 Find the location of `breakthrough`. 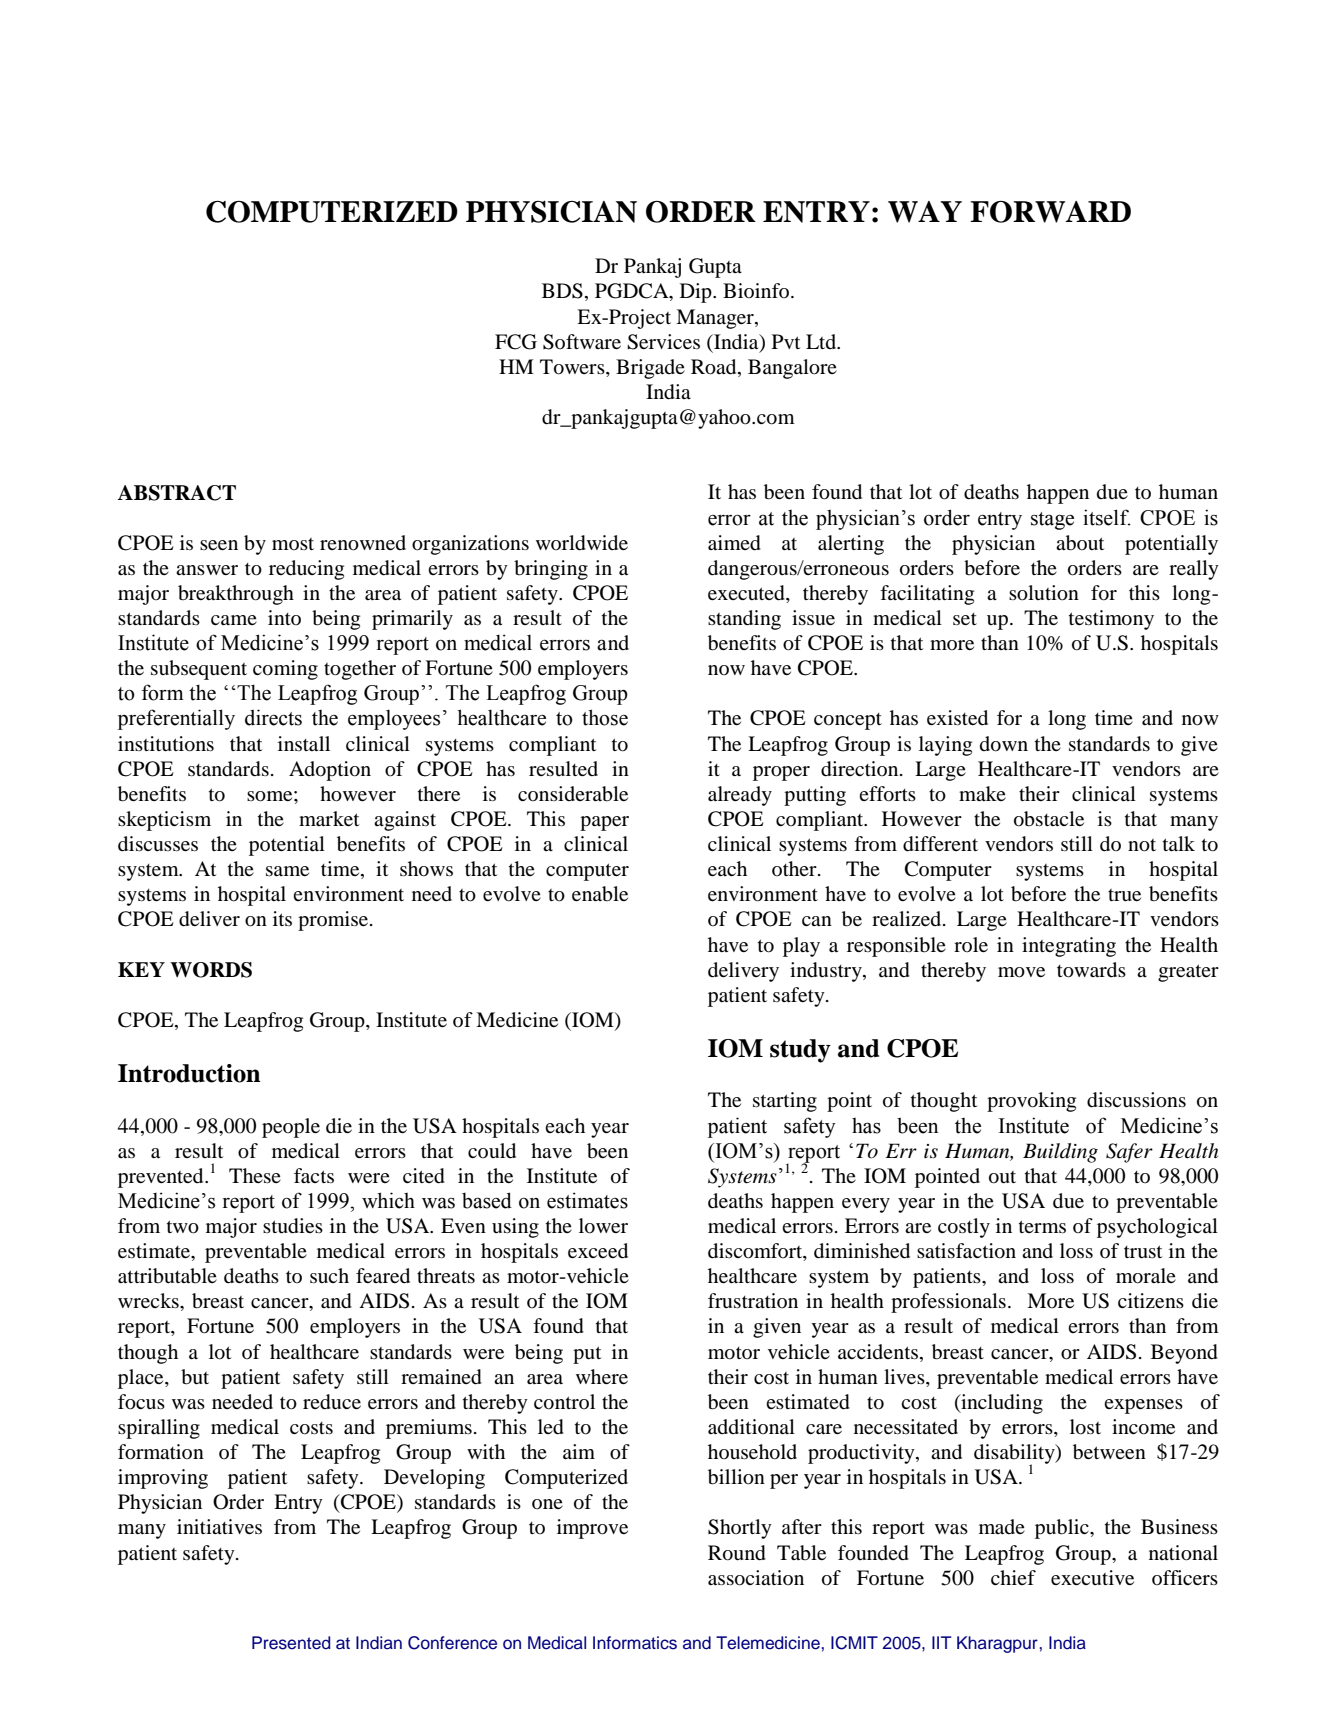

breakthrough is located at coordinates (236, 595).
